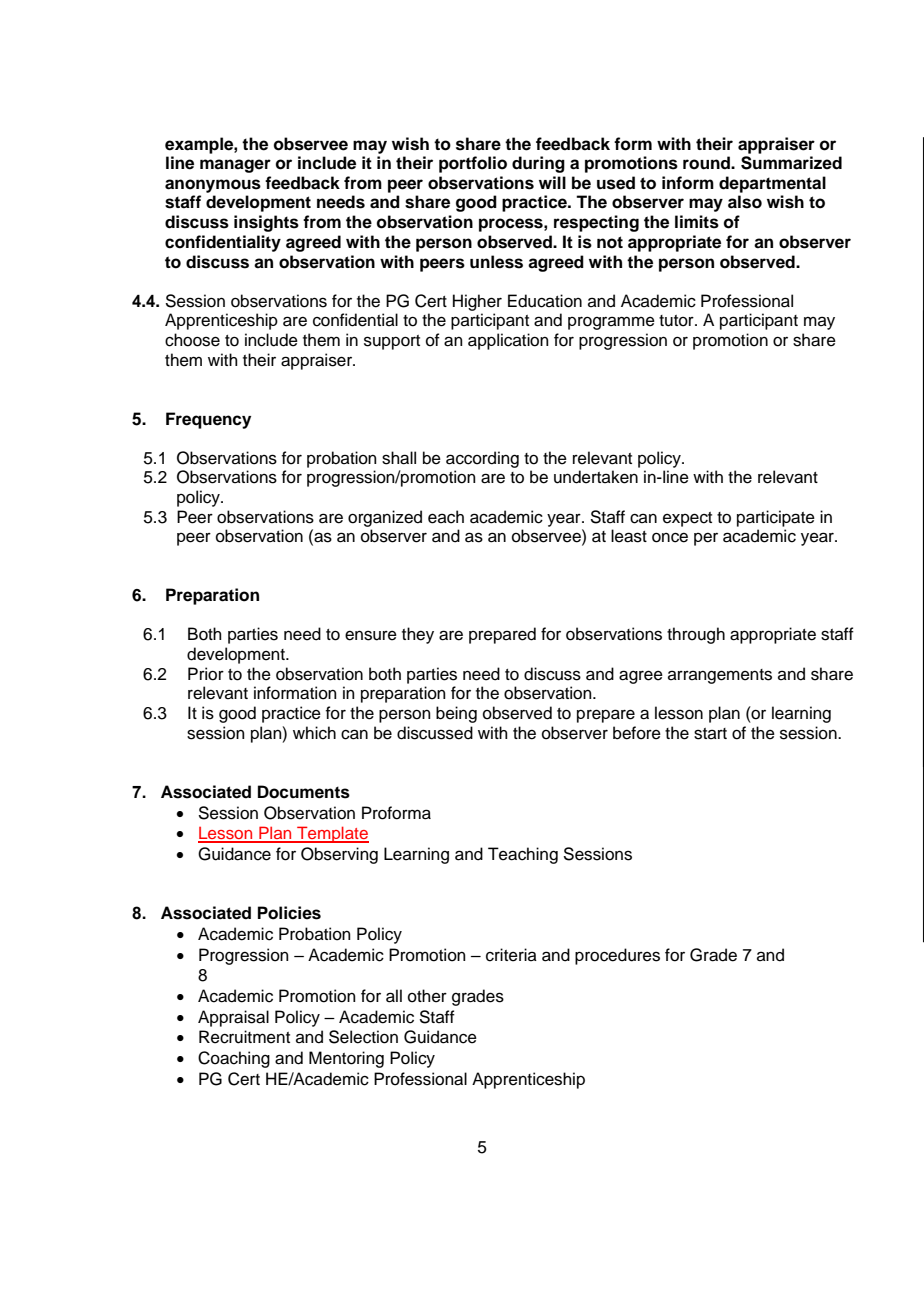  I want to click on expect, so click(687, 519).
